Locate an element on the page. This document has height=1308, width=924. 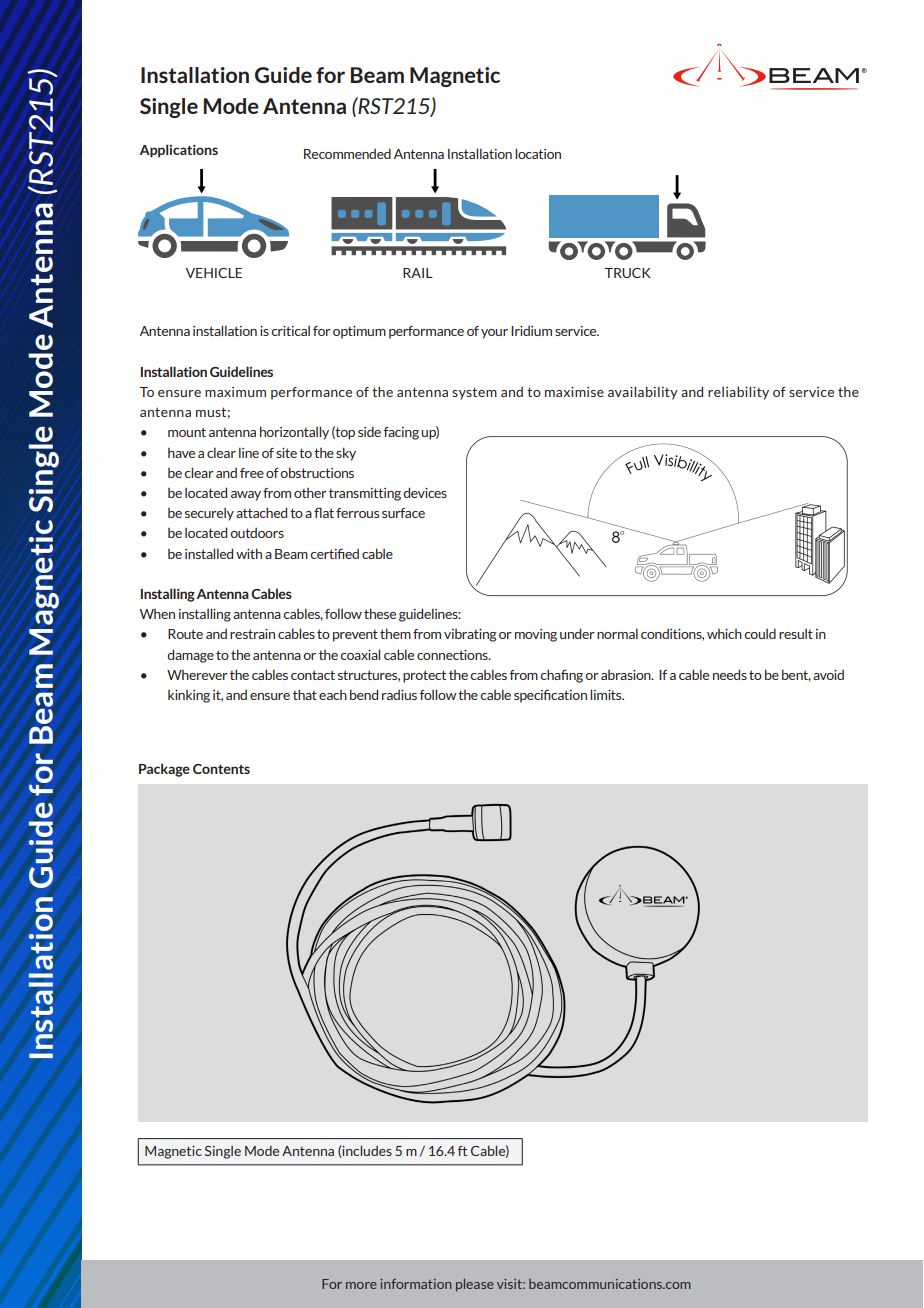
system is located at coordinates (474, 393).
